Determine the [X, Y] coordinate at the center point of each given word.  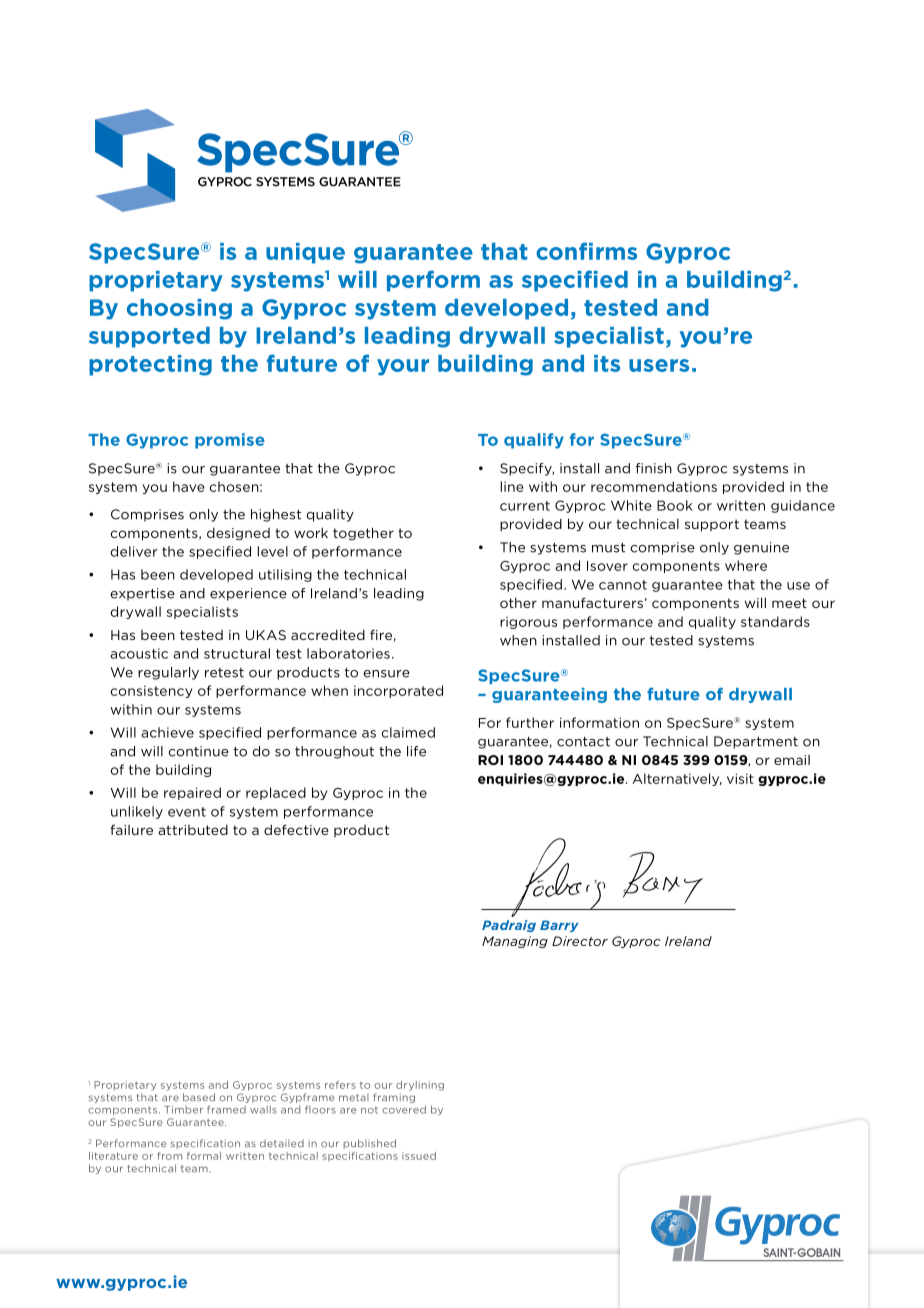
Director [580, 941]
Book [675, 505]
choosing [179, 309]
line [512, 486]
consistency [152, 692]
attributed [193, 830]
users [659, 365]
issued [419, 1156]
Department [756, 742]
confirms [586, 251]
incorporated [398, 691]
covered [404, 1109]
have [189, 486]
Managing [515, 942]
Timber [183, 1110]
